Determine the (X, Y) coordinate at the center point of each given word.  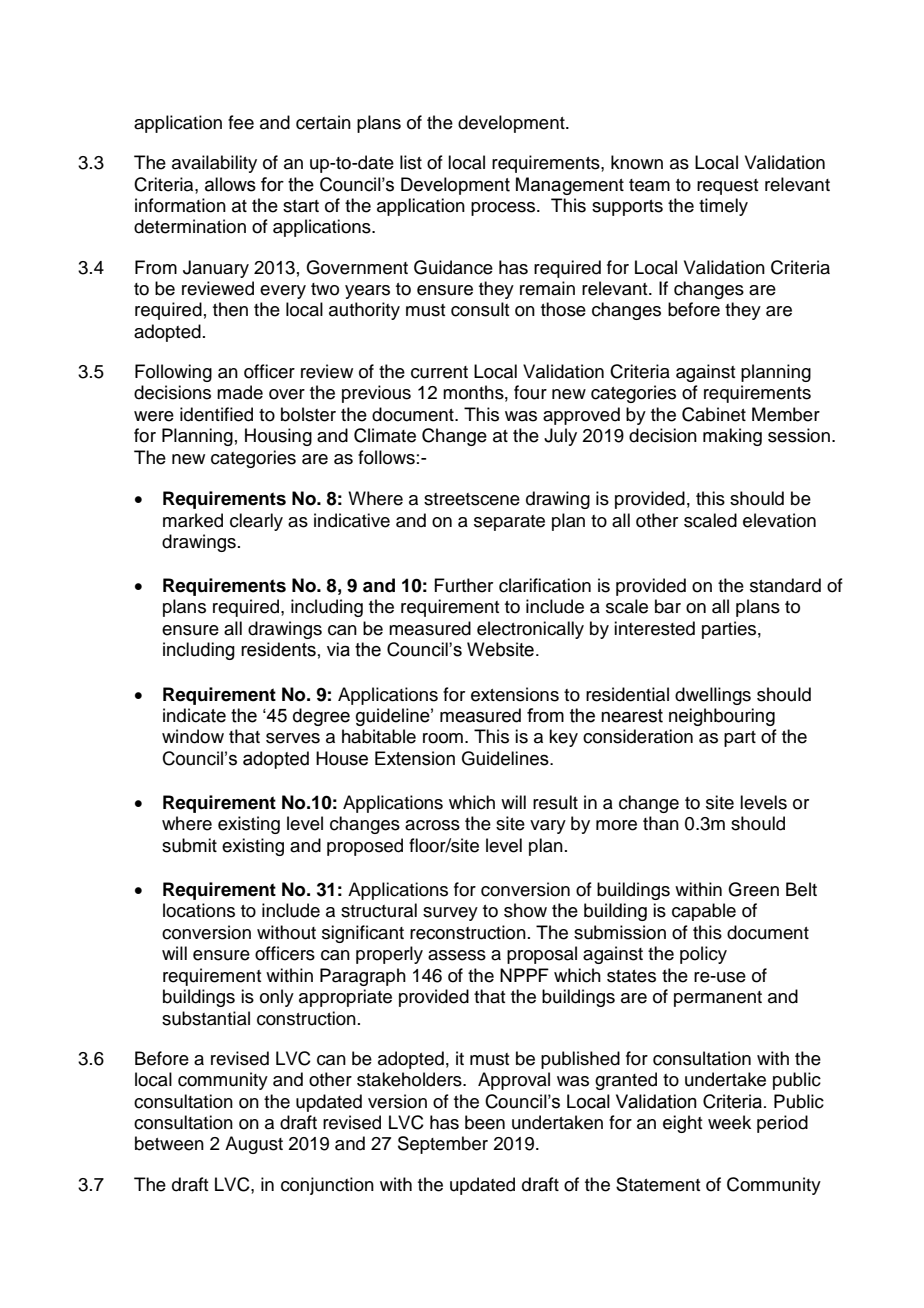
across (432, 825)
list (411, 162)
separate (509, 523)
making (732, 437)
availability (214, 164)
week (729, 1122)
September (443, 1145)
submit (189, 845)
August (254, 1145)
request (727, 187)
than (661, 823)
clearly (256, 522)
